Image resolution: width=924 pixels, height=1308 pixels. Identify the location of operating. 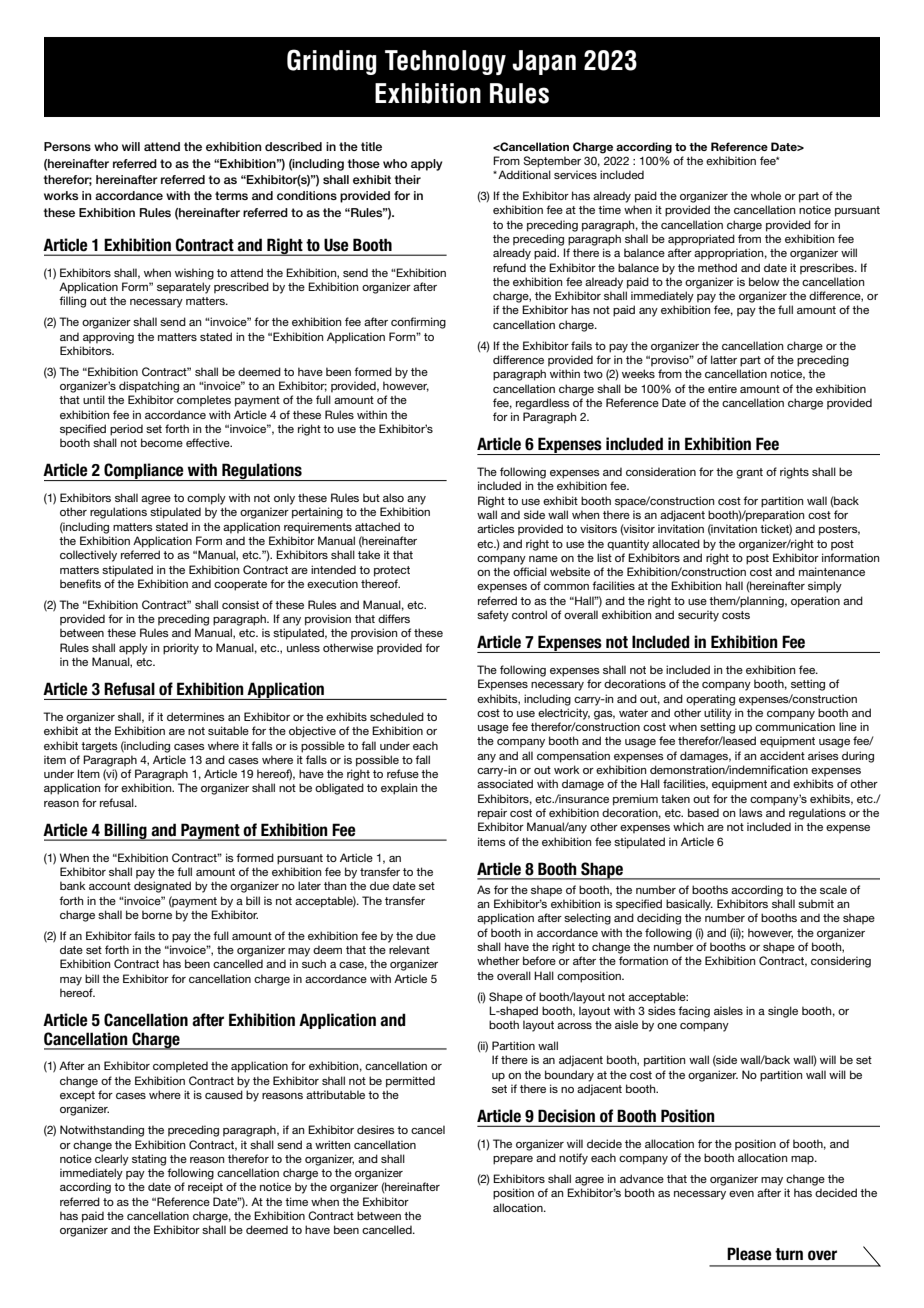
(710, 700).
